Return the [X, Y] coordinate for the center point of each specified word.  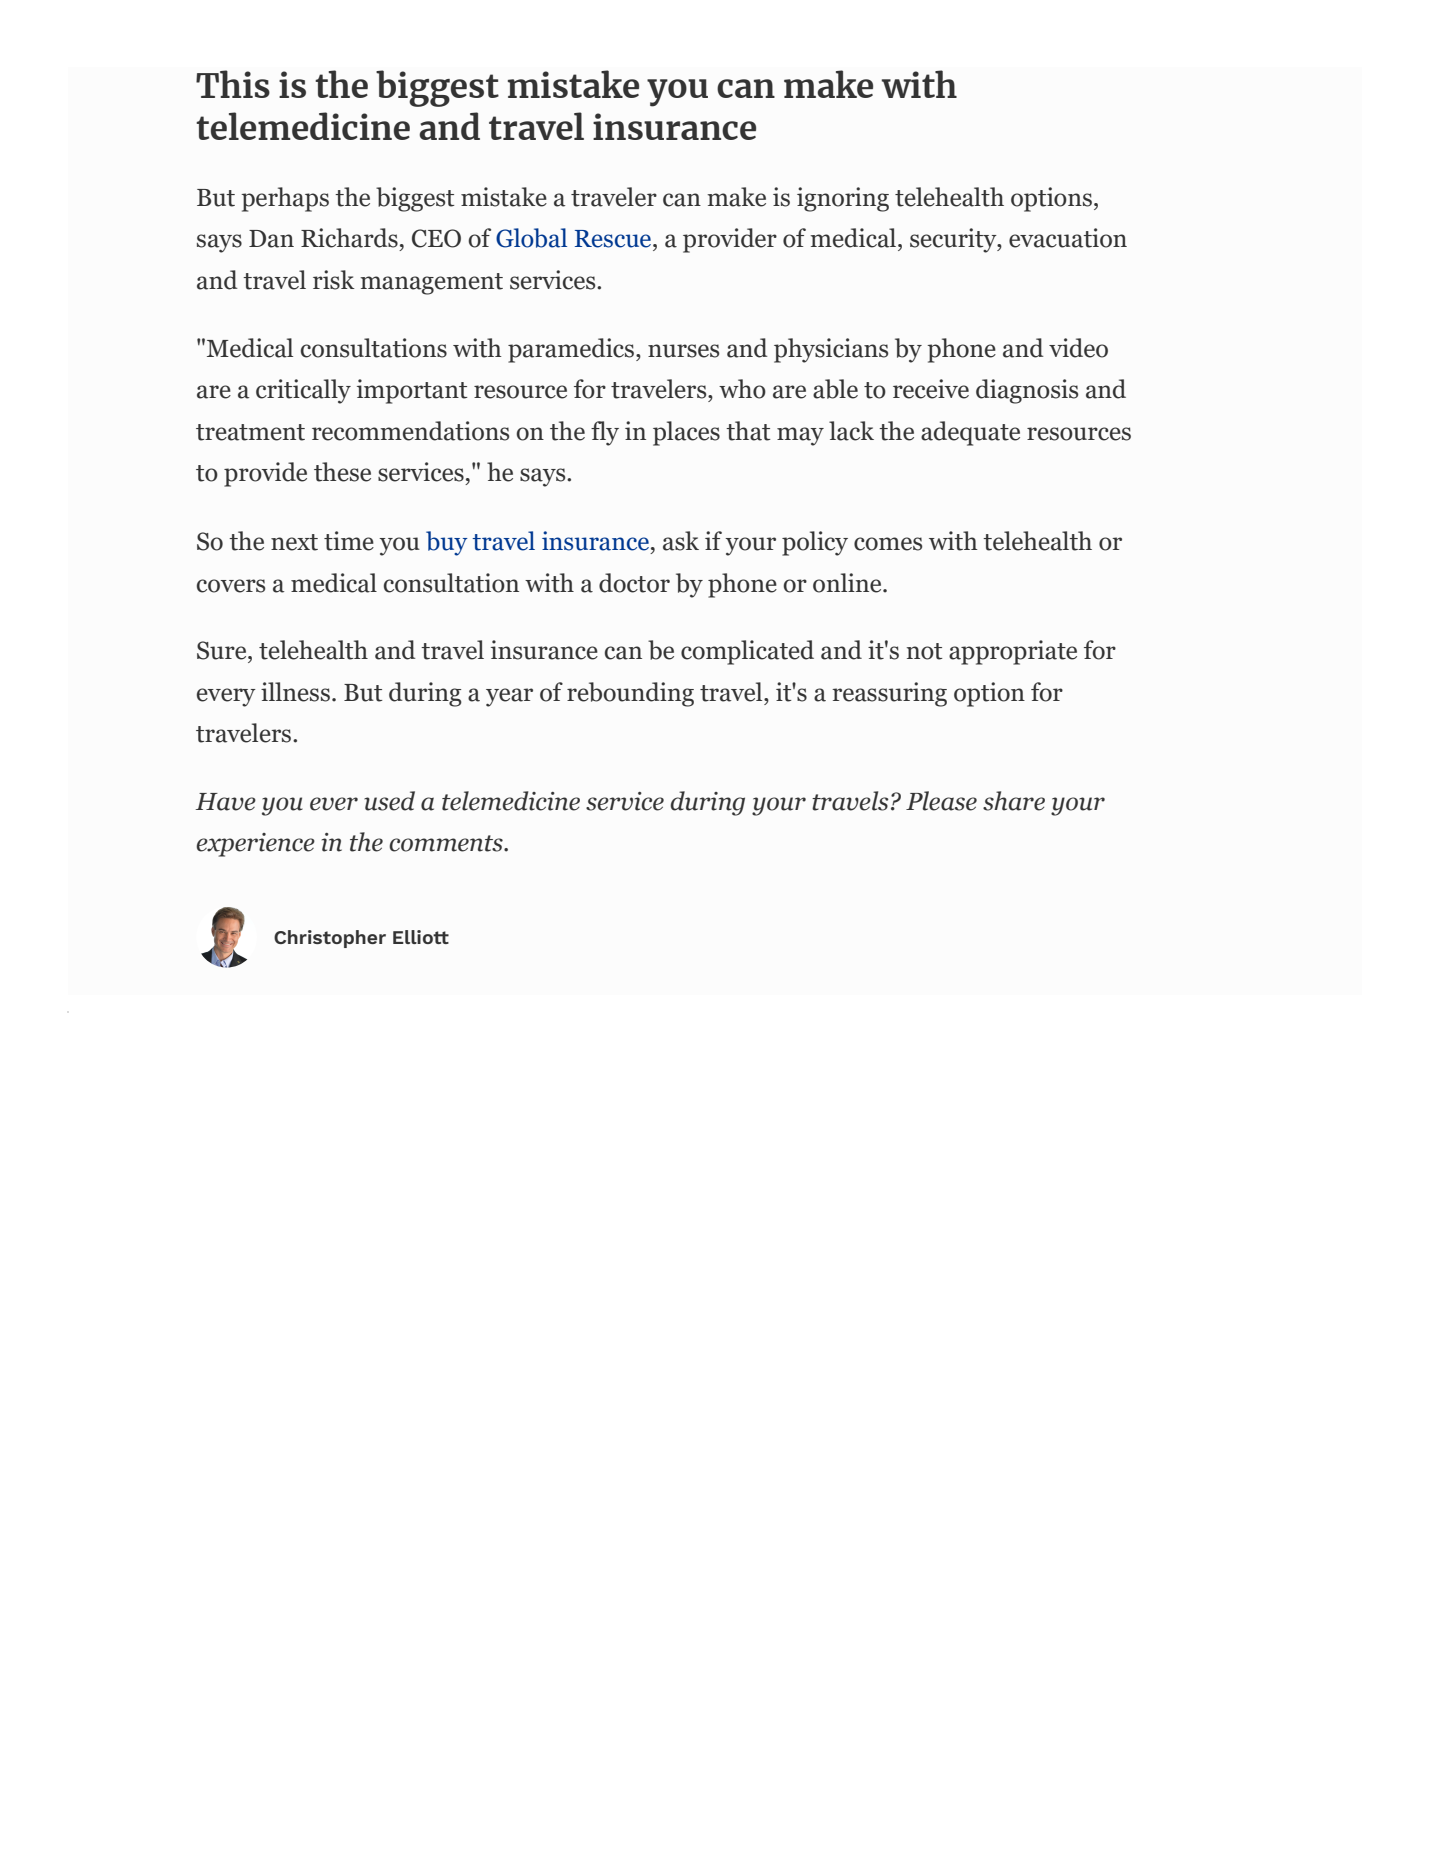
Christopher [330, 939]
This [233, 84]
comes [888, 544]
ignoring [843, 199]
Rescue [614, 239]
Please [941, 801]
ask [681, 541]
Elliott [421, 937]
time [349, 541]
